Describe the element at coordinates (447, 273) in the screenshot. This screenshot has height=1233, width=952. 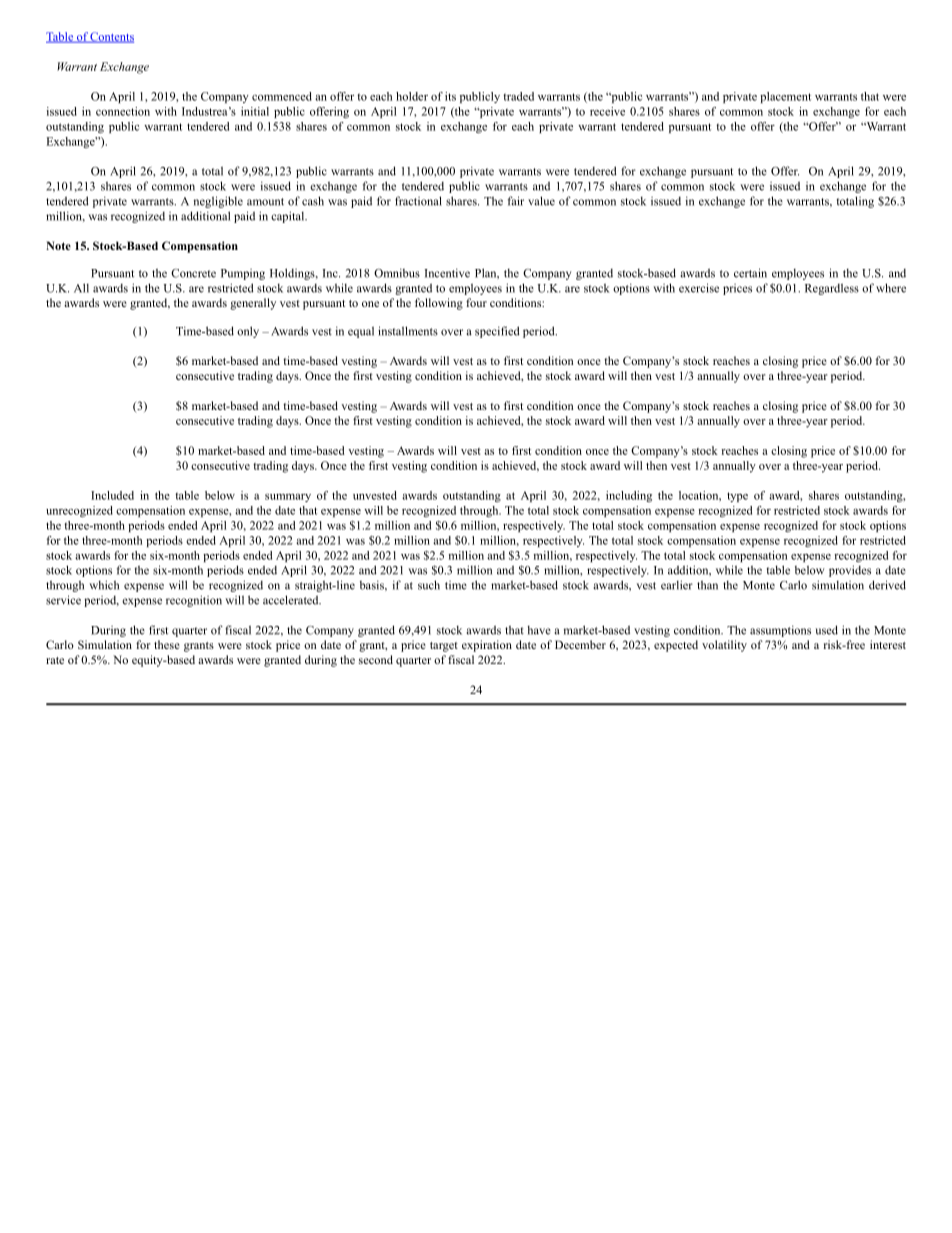
I see `Incentive` at that location.
